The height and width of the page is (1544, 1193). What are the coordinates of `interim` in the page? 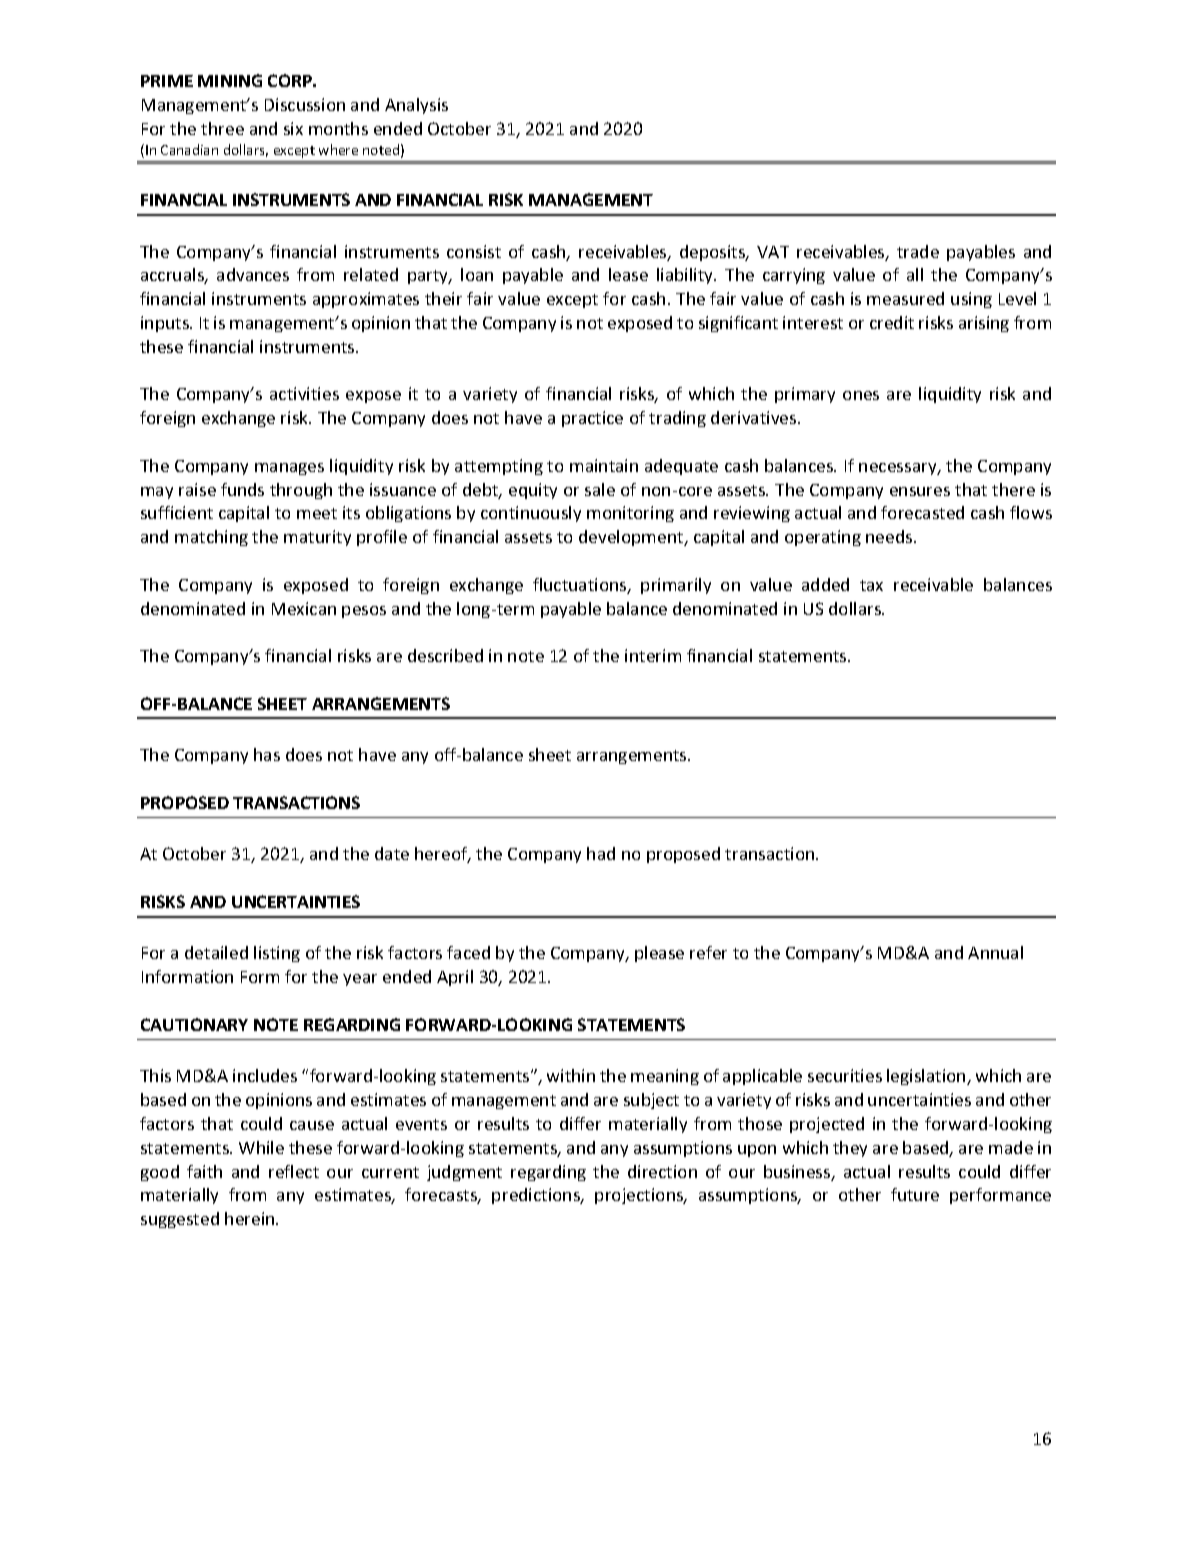 It's located at (653, 655).
